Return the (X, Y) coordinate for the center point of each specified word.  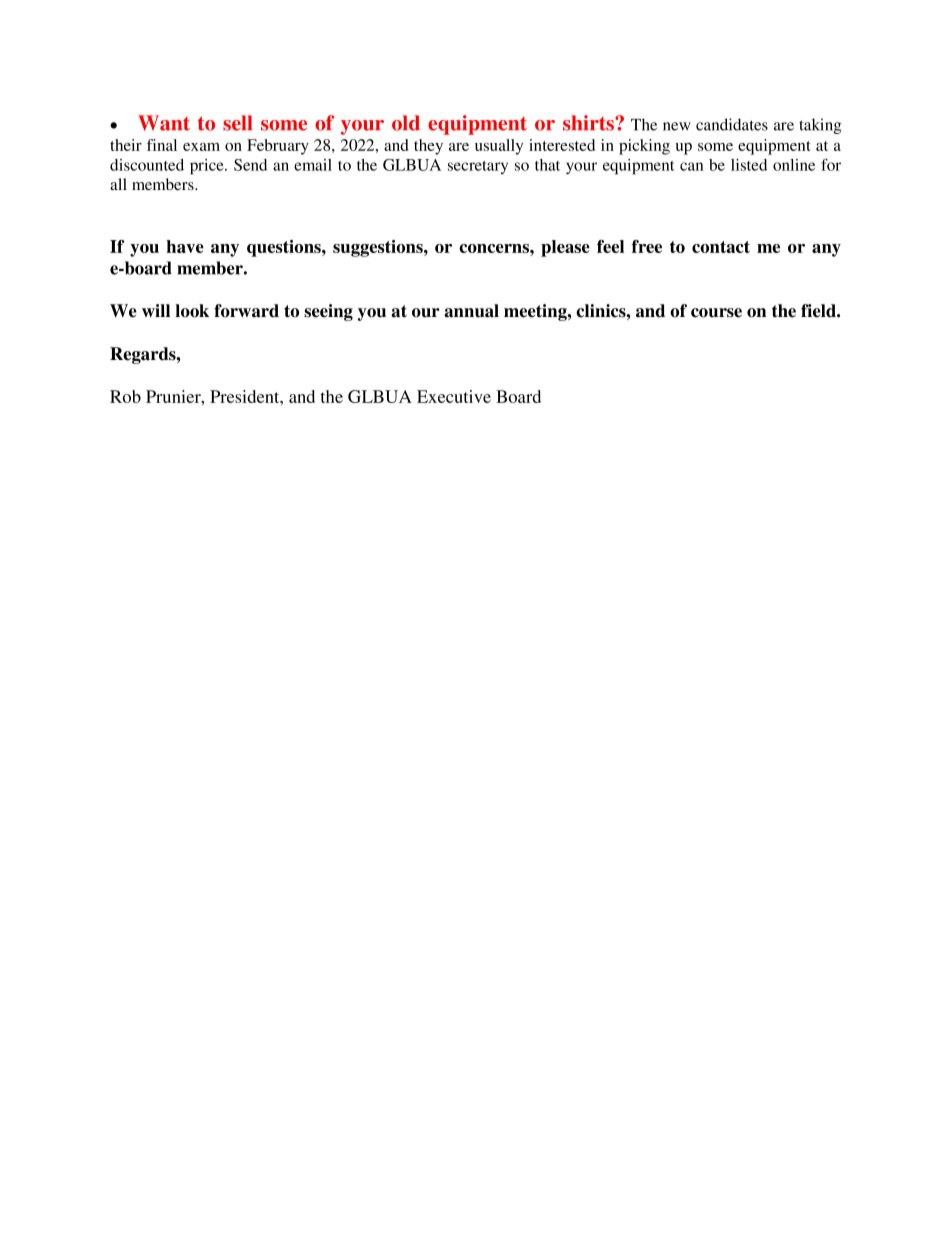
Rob (125, 396)
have (185, 246)
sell (237, 123)
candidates (732, 124)
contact (721, 247)
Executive (454, 396)
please (565, 248)
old (406, 123)
